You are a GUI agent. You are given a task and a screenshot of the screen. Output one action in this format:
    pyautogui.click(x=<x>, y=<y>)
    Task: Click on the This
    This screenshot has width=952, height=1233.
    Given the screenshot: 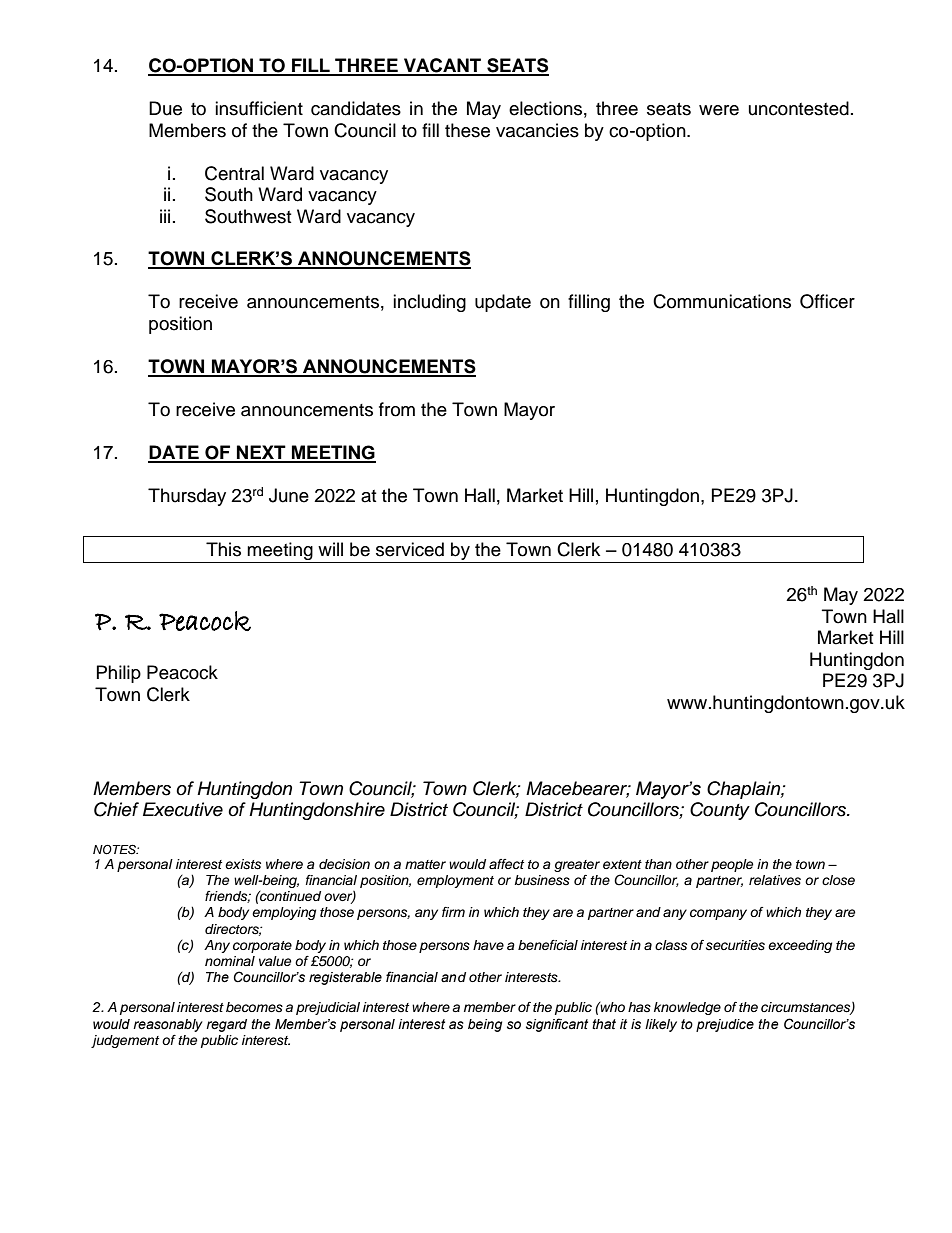 What is the action you would take?
    pyautogui.click(x=223, y=549)
